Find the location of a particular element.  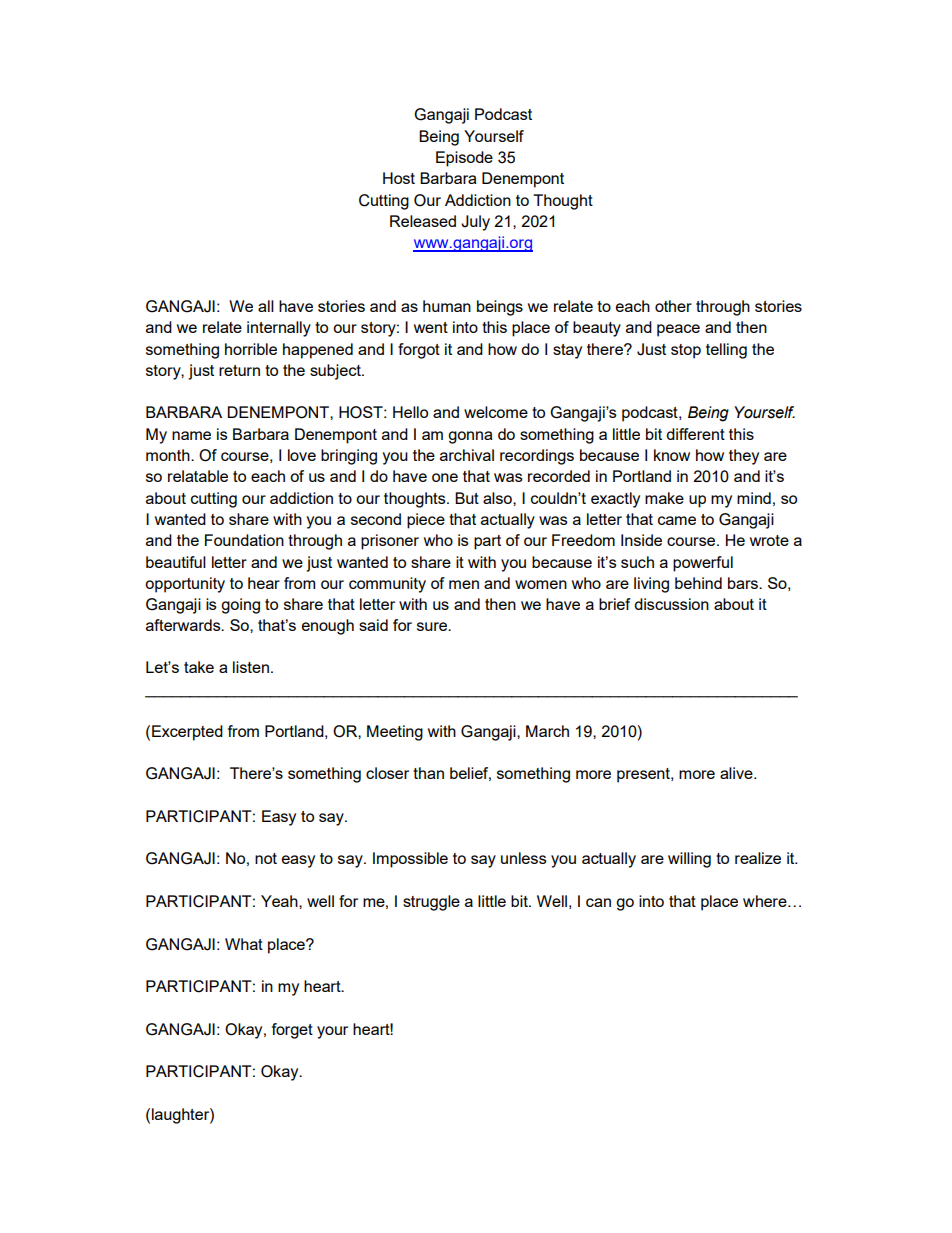

archival is located at coordinates (467, 455).
